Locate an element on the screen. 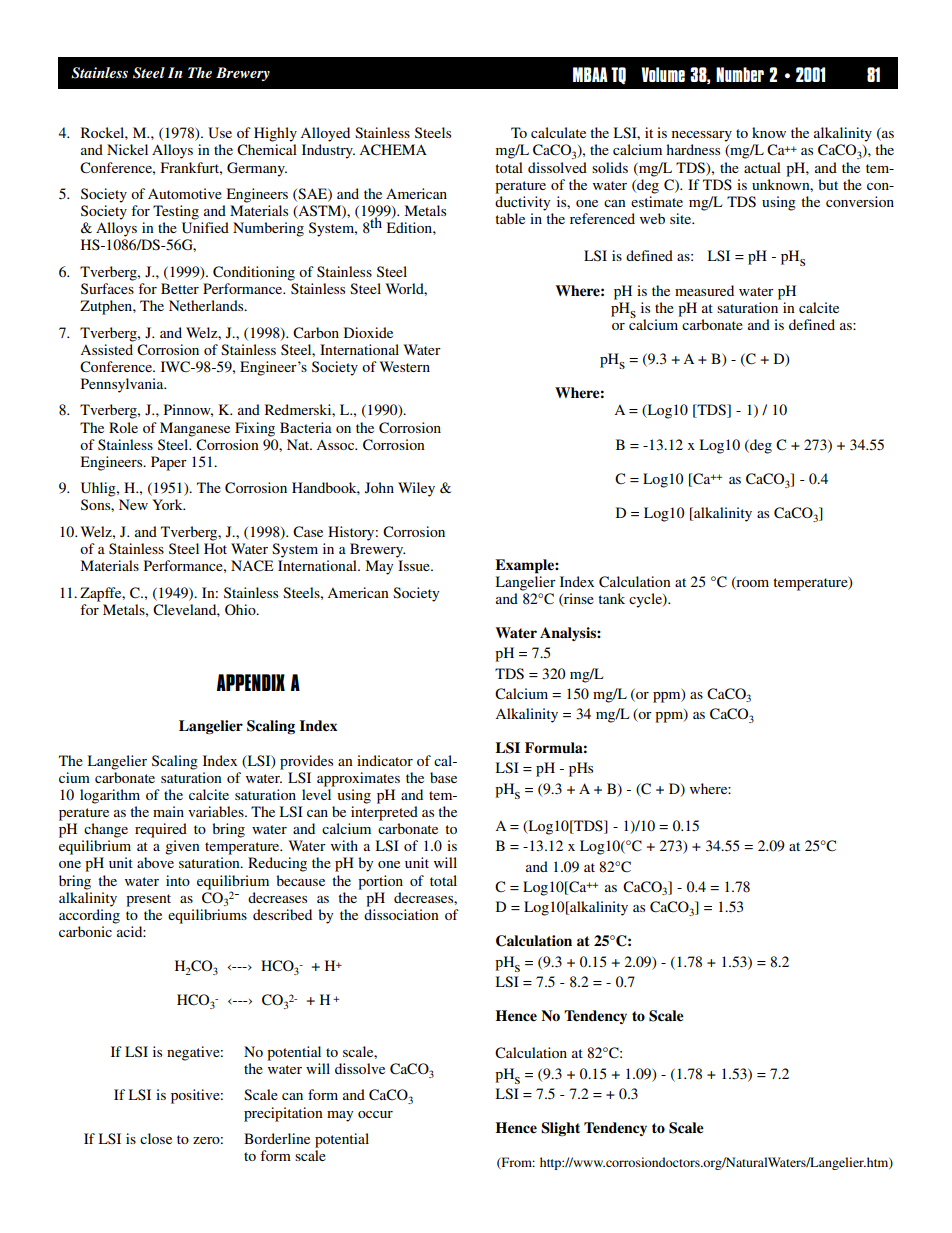  calculate is located at coordinates (558, 132).
